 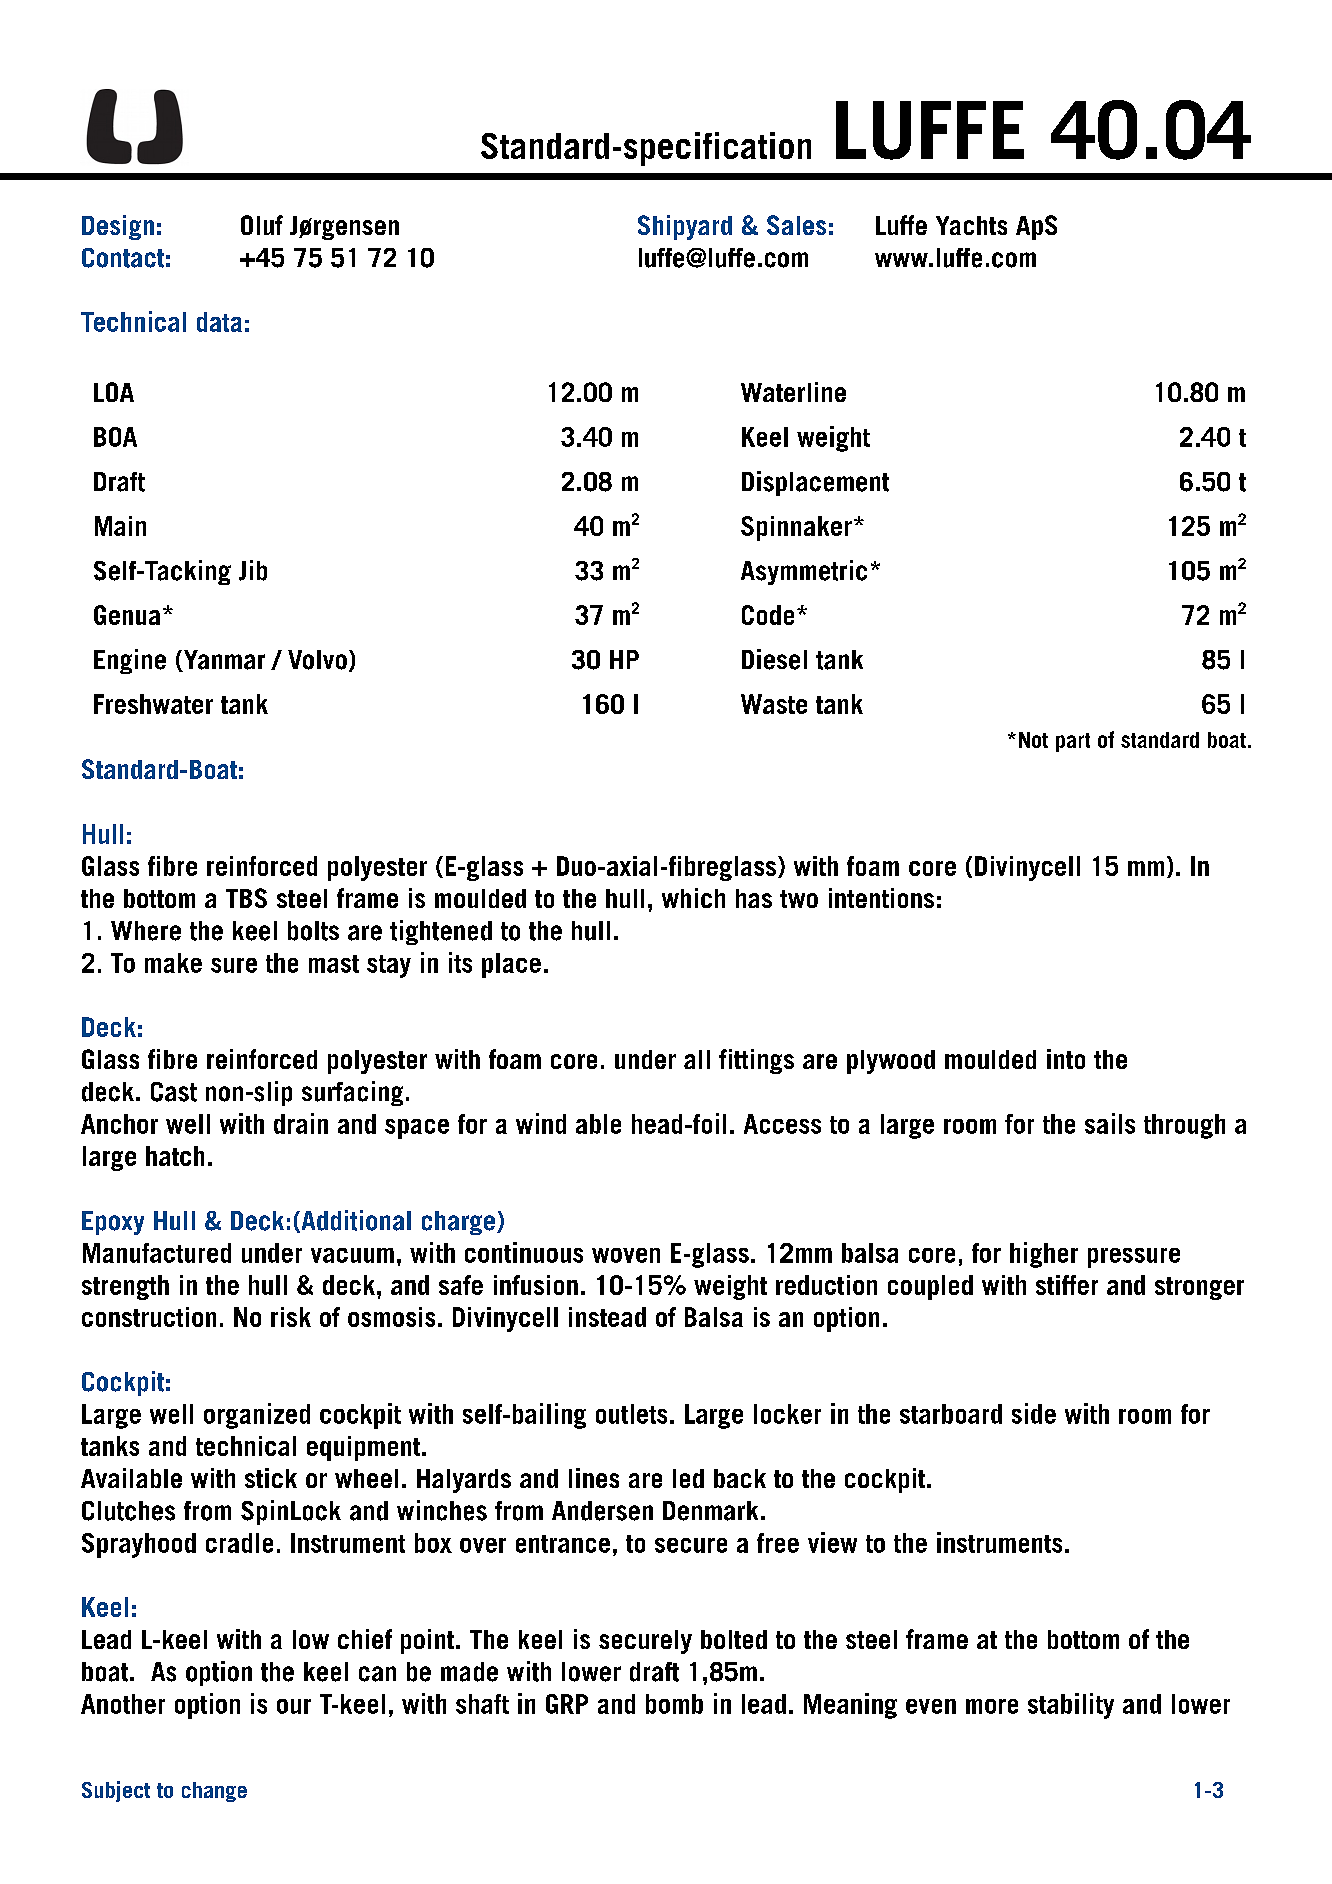 I want to click on Waste, so click(x=774, y=704).
